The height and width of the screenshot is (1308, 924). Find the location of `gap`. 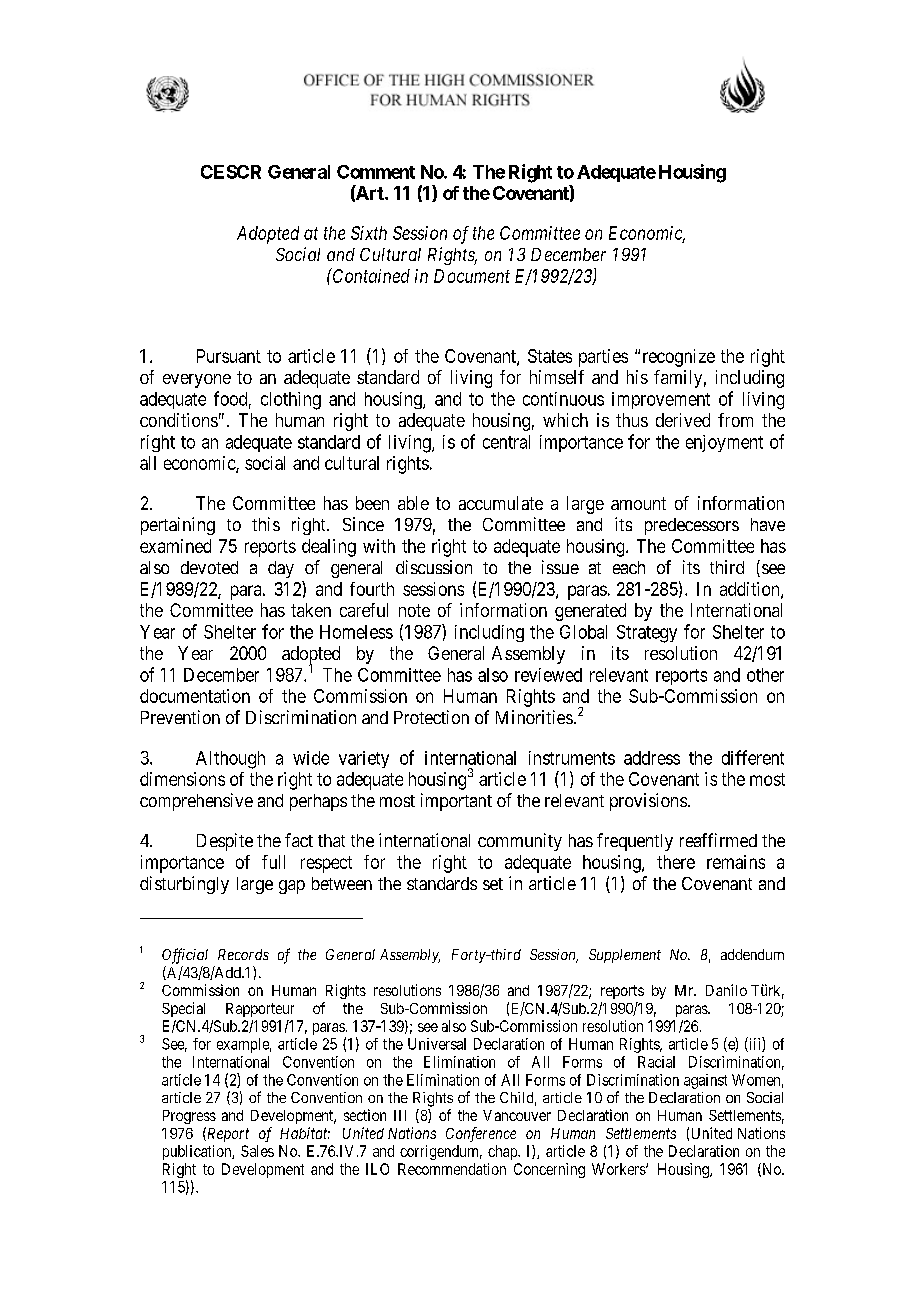

gap is located at coordinates (292, 887).
